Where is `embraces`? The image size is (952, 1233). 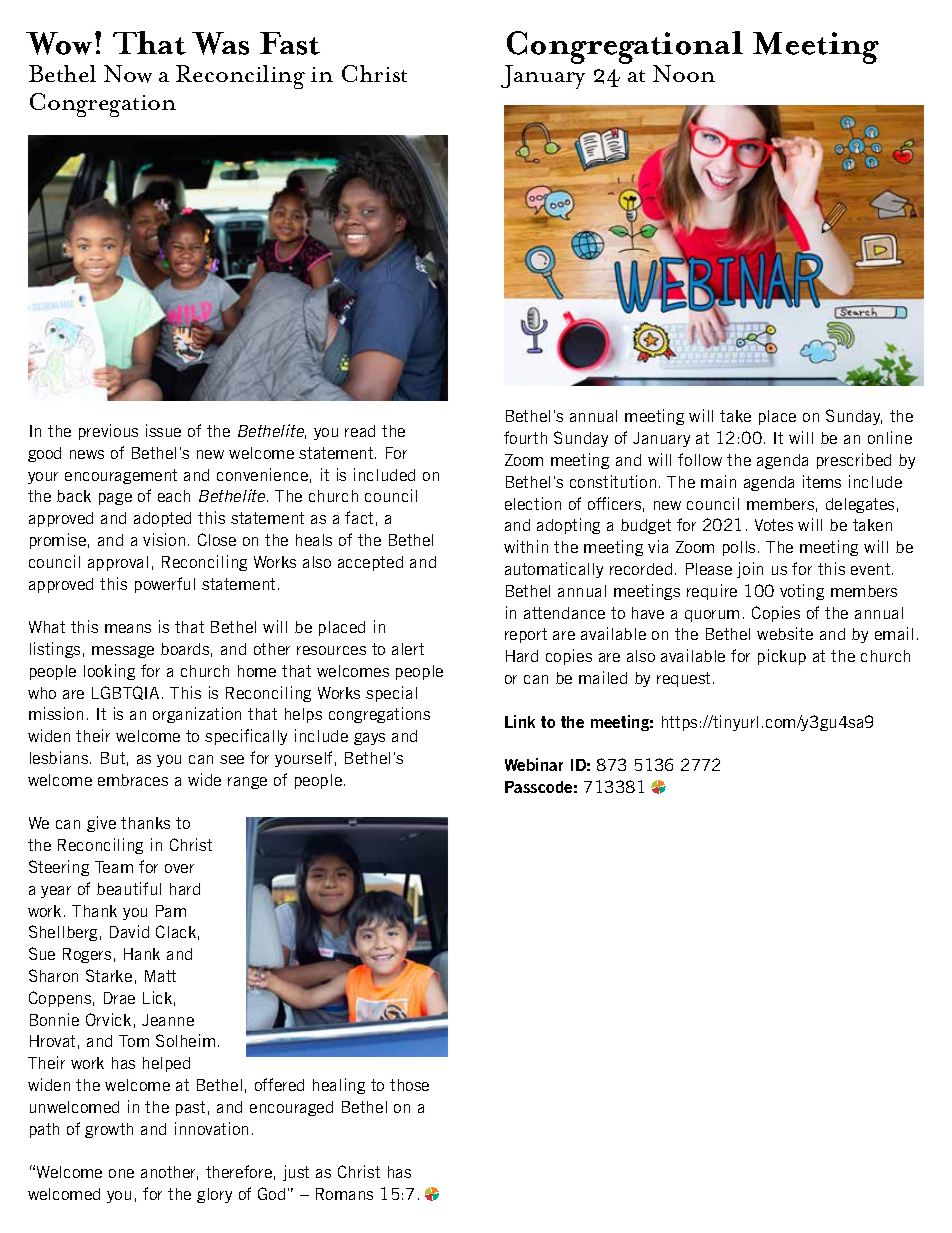 embraces is located at coordinates (133, 780).
